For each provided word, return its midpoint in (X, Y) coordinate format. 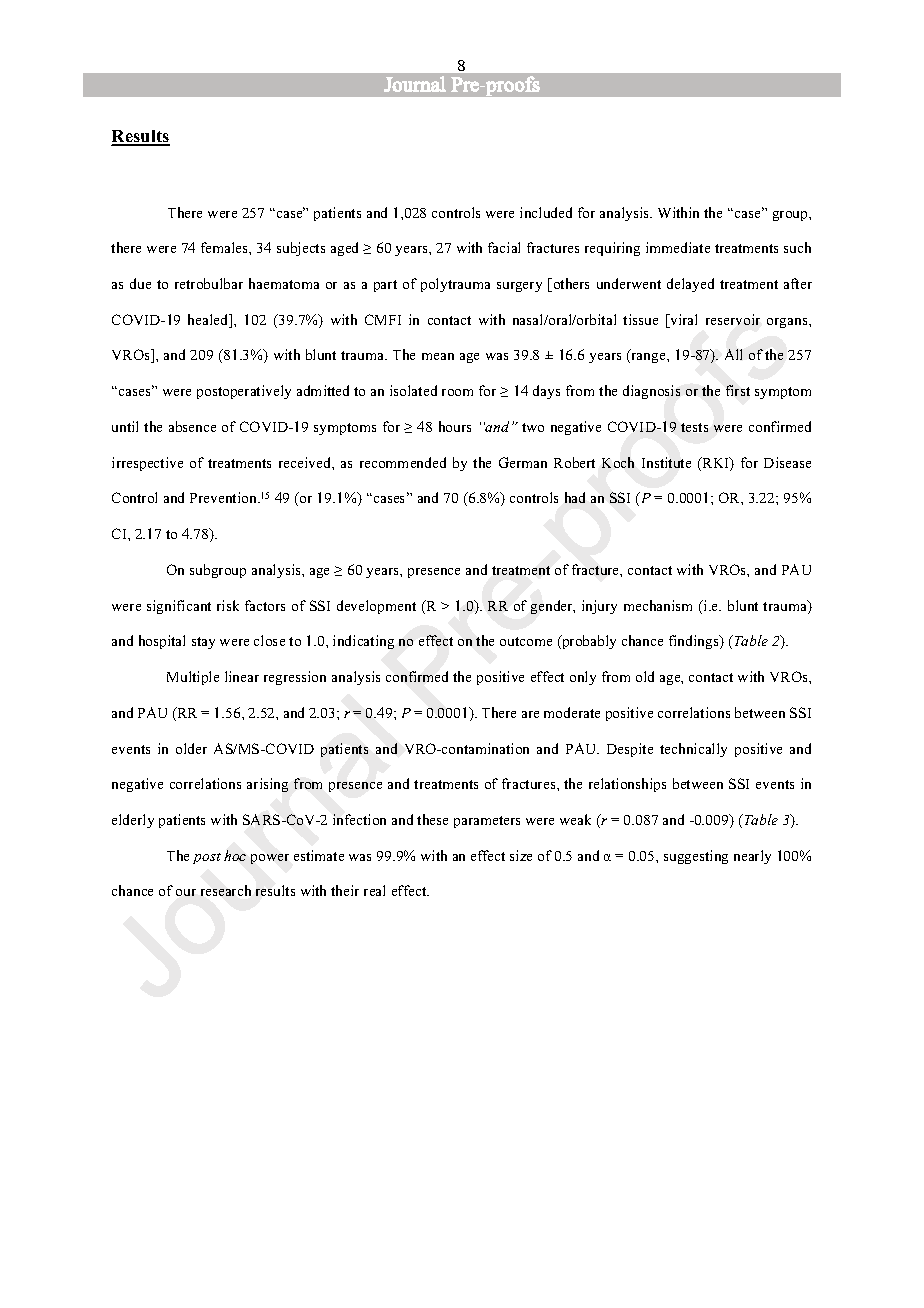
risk (228, 605)
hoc (235, 855)
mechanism (658, 605)
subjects (301, 249)
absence (192, 426)
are (530, 714)
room (457, 392)
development (376, 607)
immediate (678, 247)
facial (504, 247)
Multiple (193, 678)
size (521, 855)
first (738, 390)
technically (693, 750)
